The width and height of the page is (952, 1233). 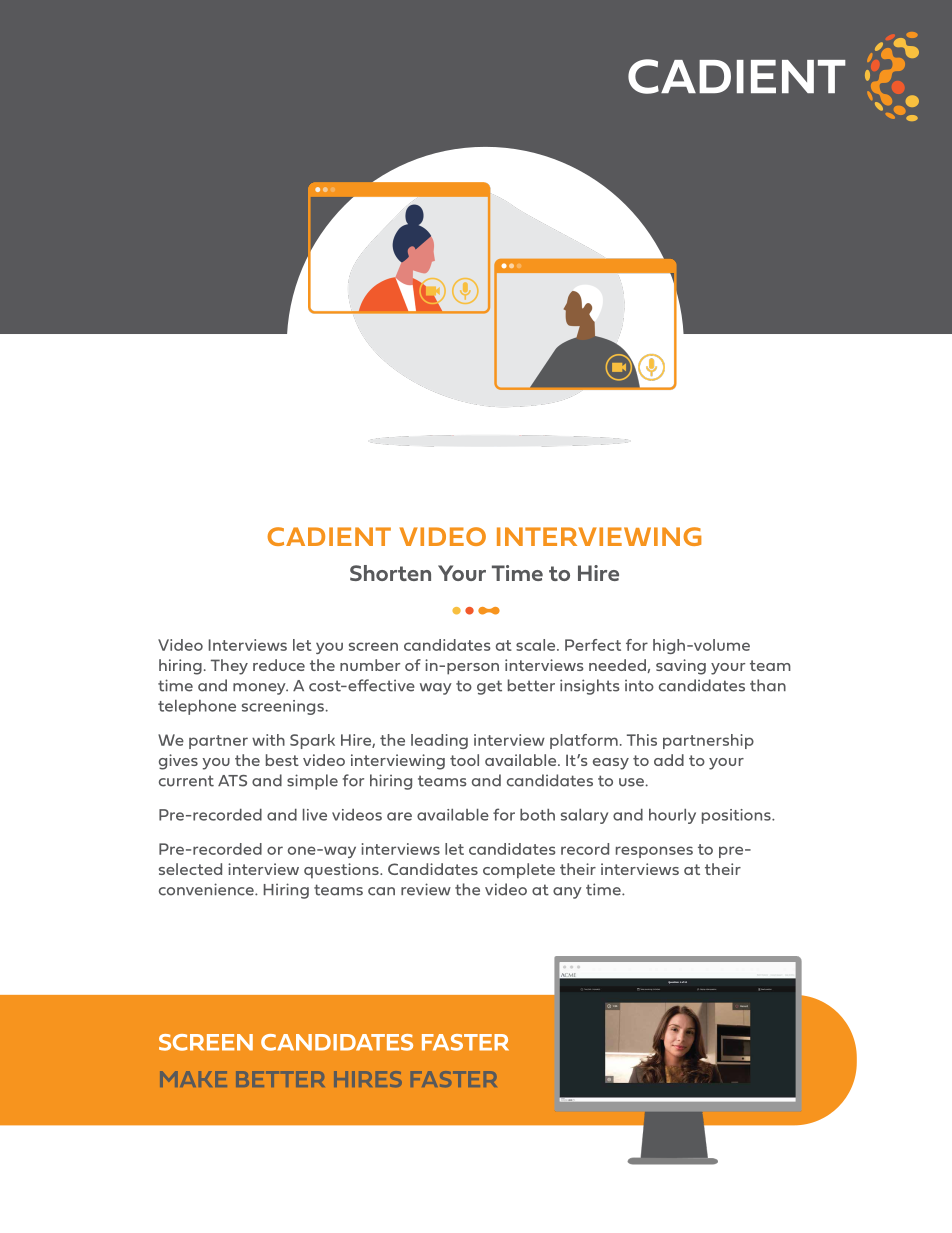 What do you see at coordinates (672, 816) in the page?
I see `hourly` at bounding box center [672, 816].
